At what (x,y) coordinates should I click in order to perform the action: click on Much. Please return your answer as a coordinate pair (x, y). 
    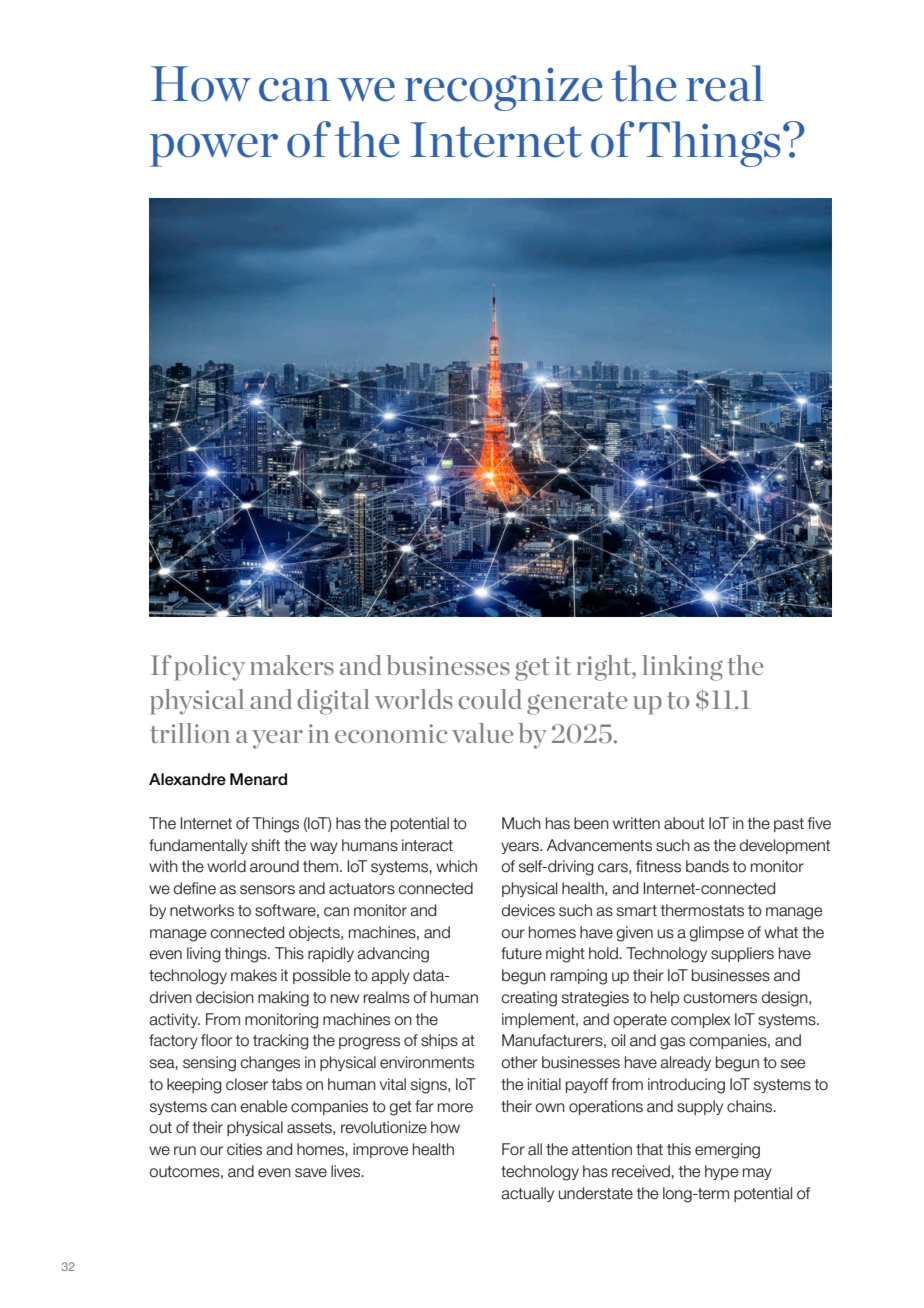
    Looking at the image, I should click on (521, 823).
